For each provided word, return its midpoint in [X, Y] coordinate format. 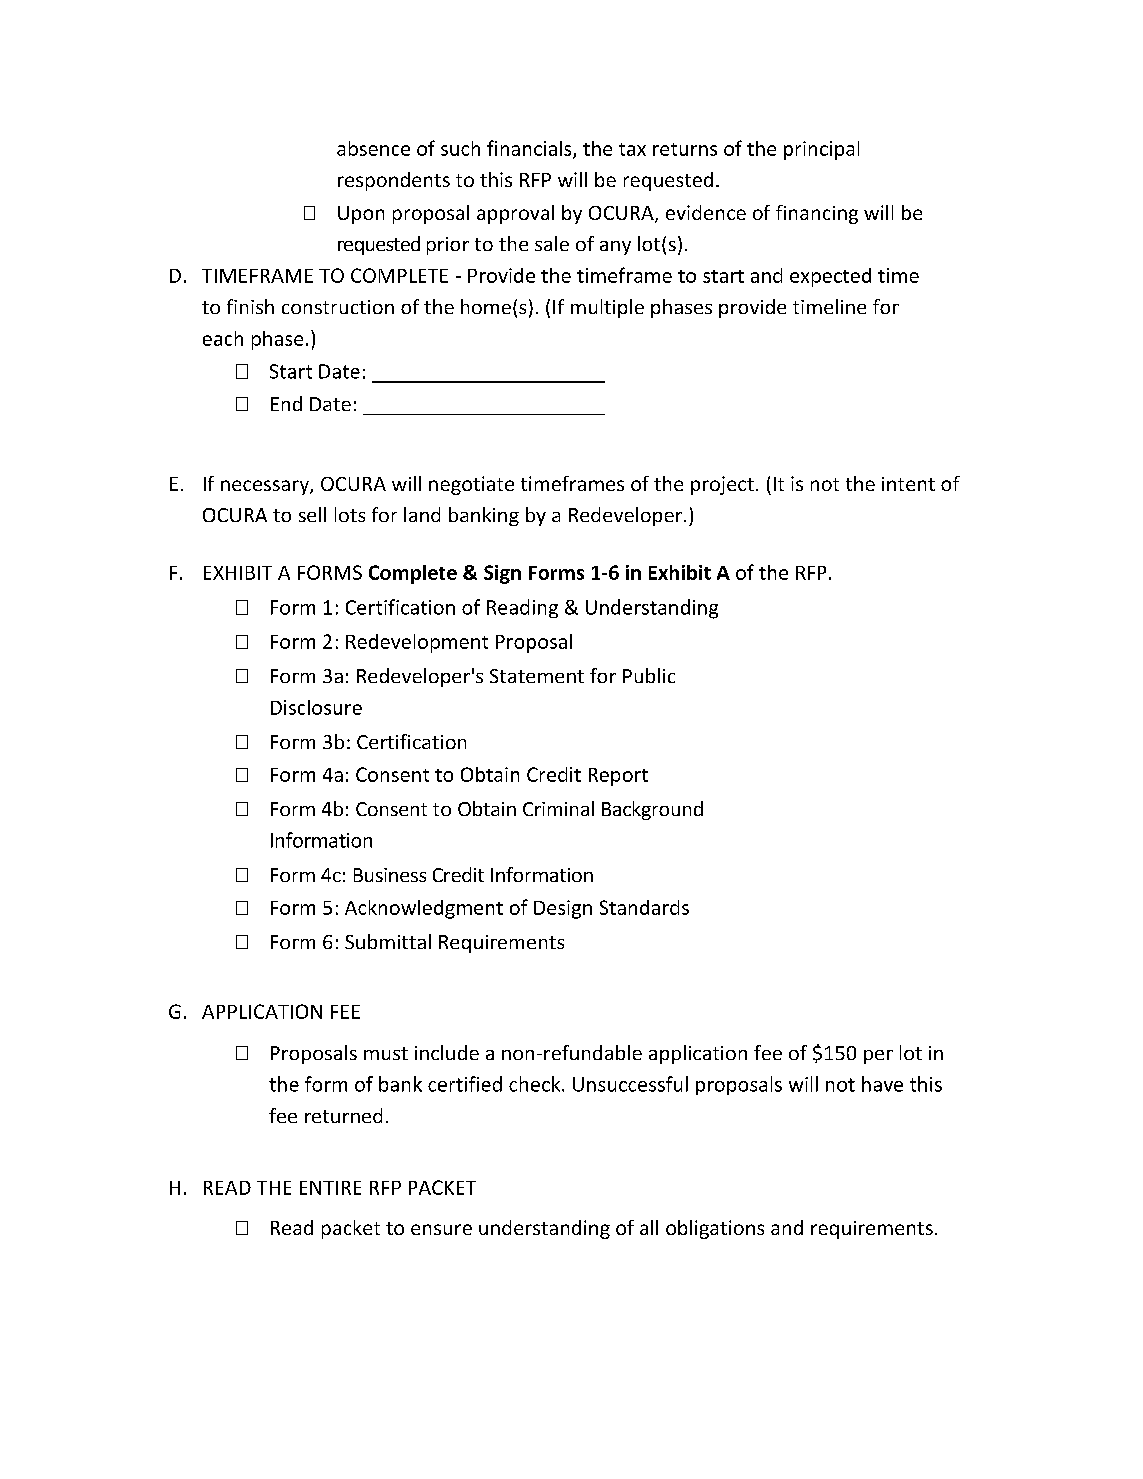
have [882, 1084]
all [649, 1227]
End [286, 403]
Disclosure [316, 707]
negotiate [471, 485]
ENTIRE [330, 1188]
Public [649, 675]
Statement [537, 676]
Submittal [388, 941]
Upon [361, 215]
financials [530, 149]
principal [821, 150]
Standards [644, 907]
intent [908, 484]
